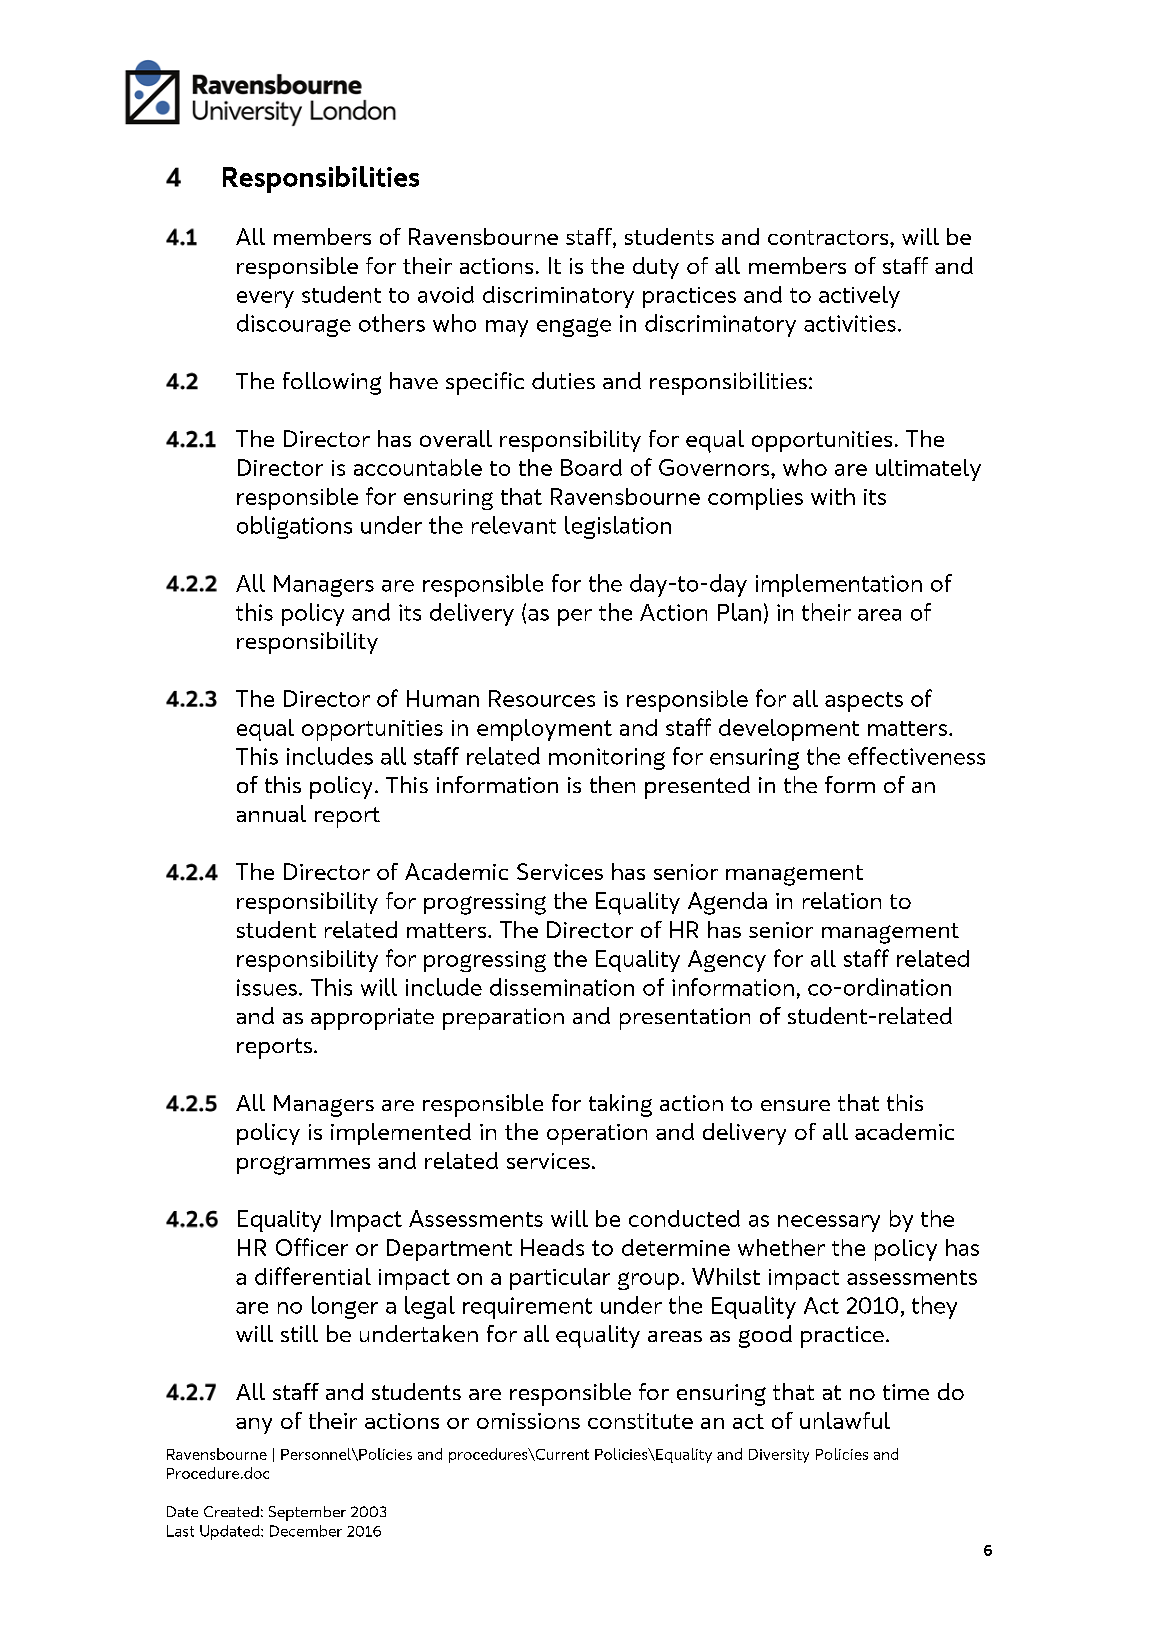  I want to click on omissions, so click(528, 1421).
